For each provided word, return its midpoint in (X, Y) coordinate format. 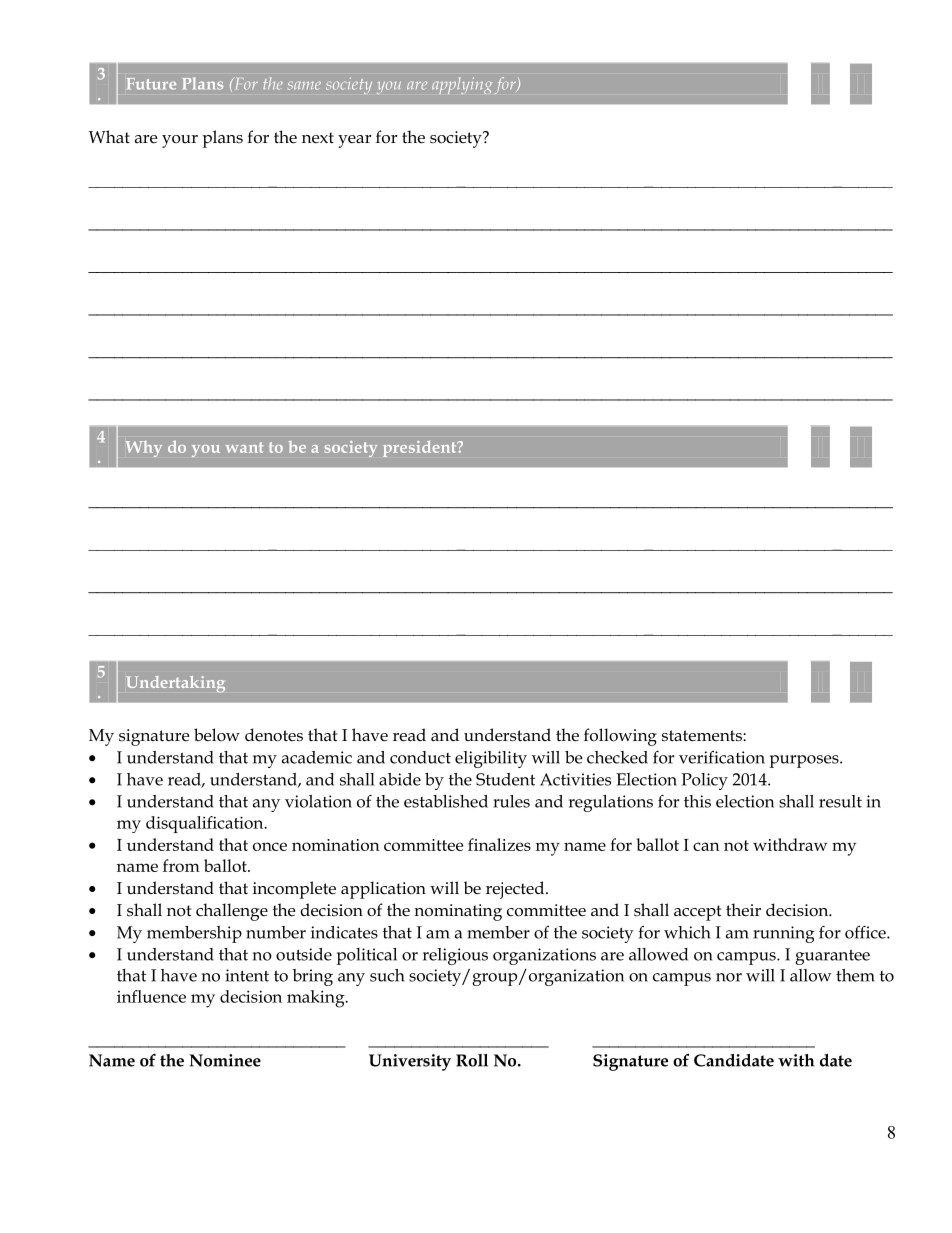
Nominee (225, 1060)
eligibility (491, 759)
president (421, 448)
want (245, 447)
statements (703, 736)
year (354, 141)
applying (462, 85)
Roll (472, 1060)
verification (722, 757)
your (180, 141)
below (217, 735)
